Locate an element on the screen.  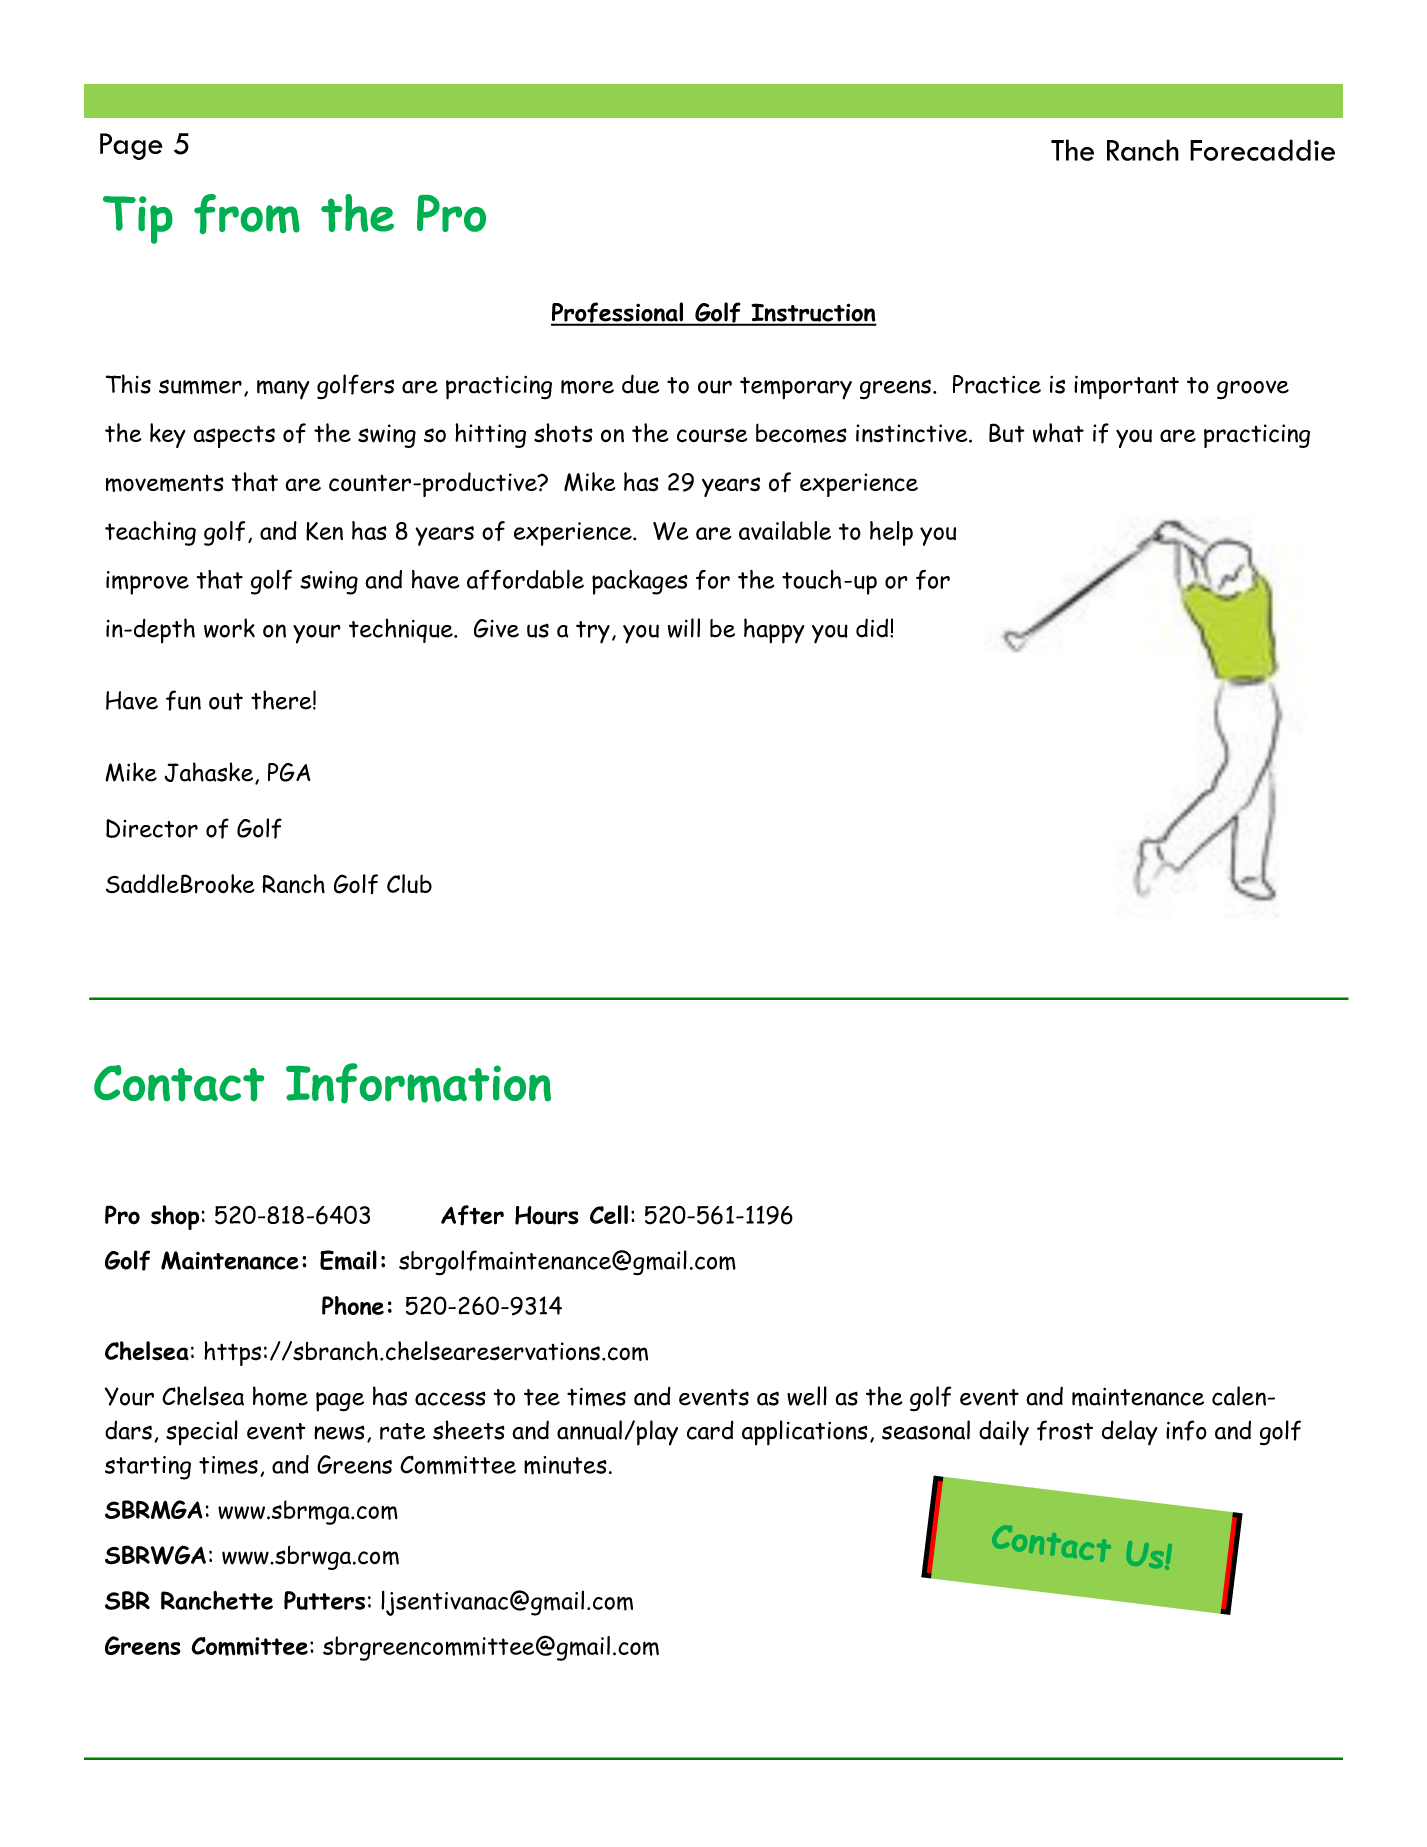
Putters is located at coordinates (324, 1600).
